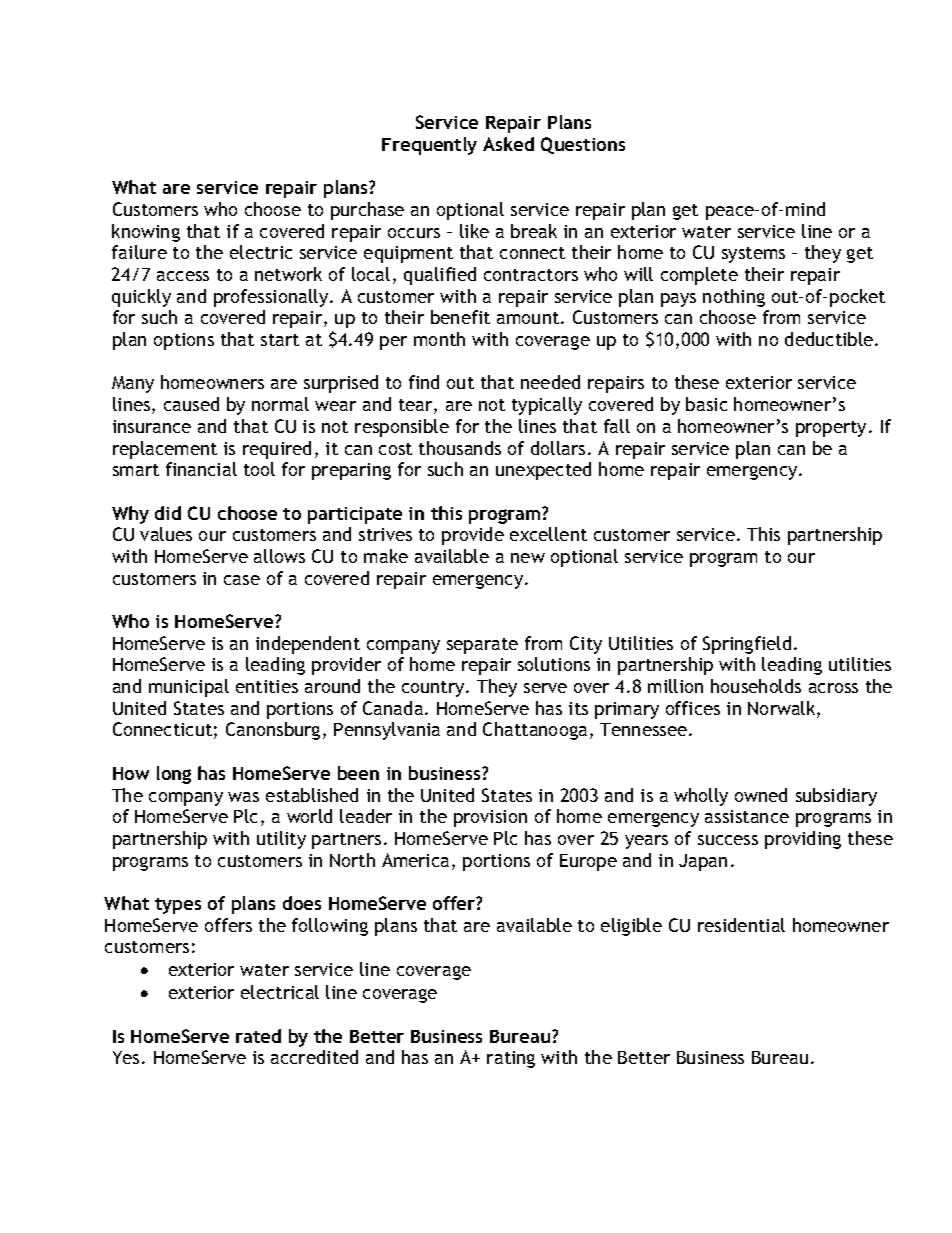  Describe the element at coordinates (174, 775) in the screenshot. I see `long` at that location.
